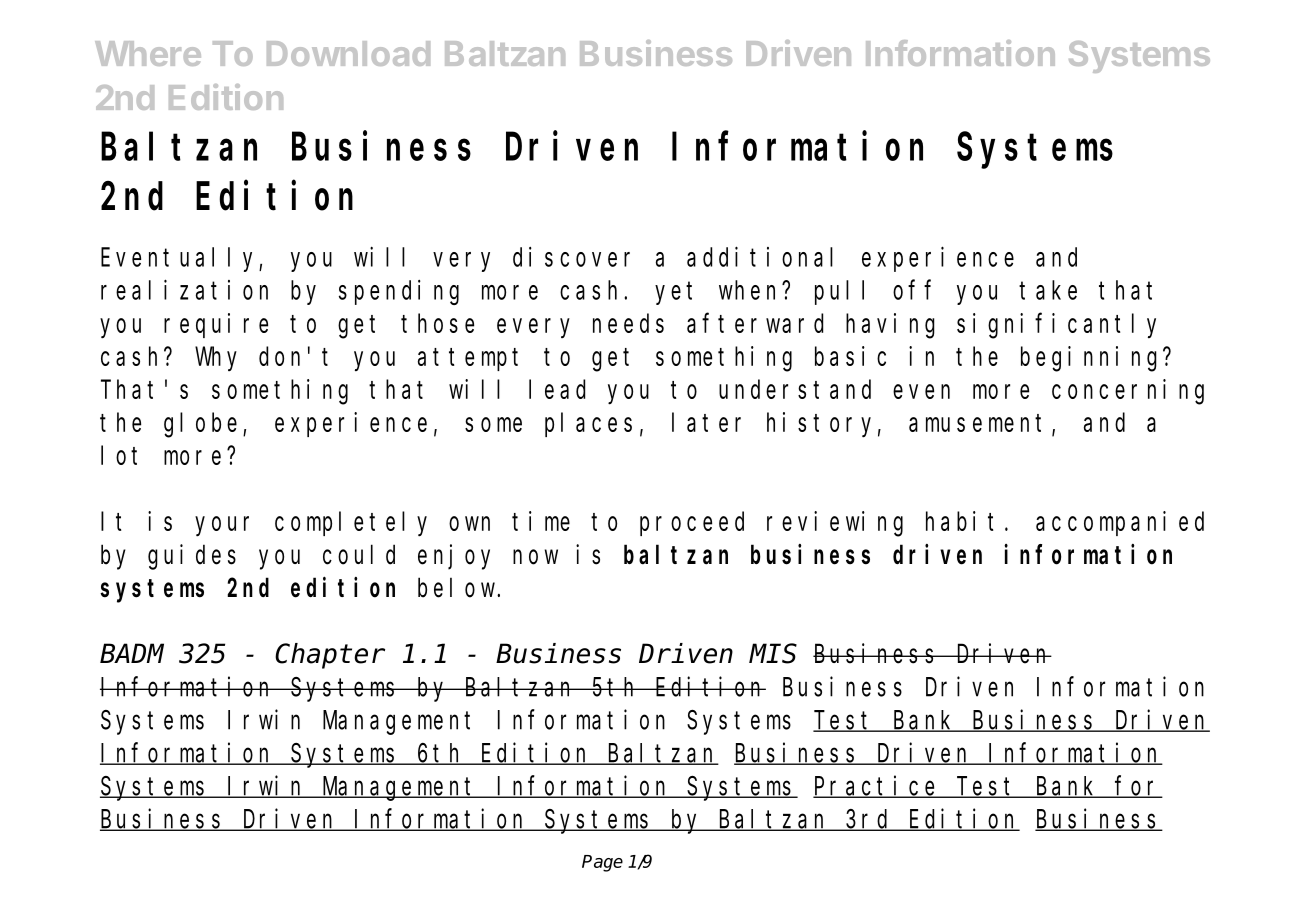  I want to click on Page, so click(602, 863).
